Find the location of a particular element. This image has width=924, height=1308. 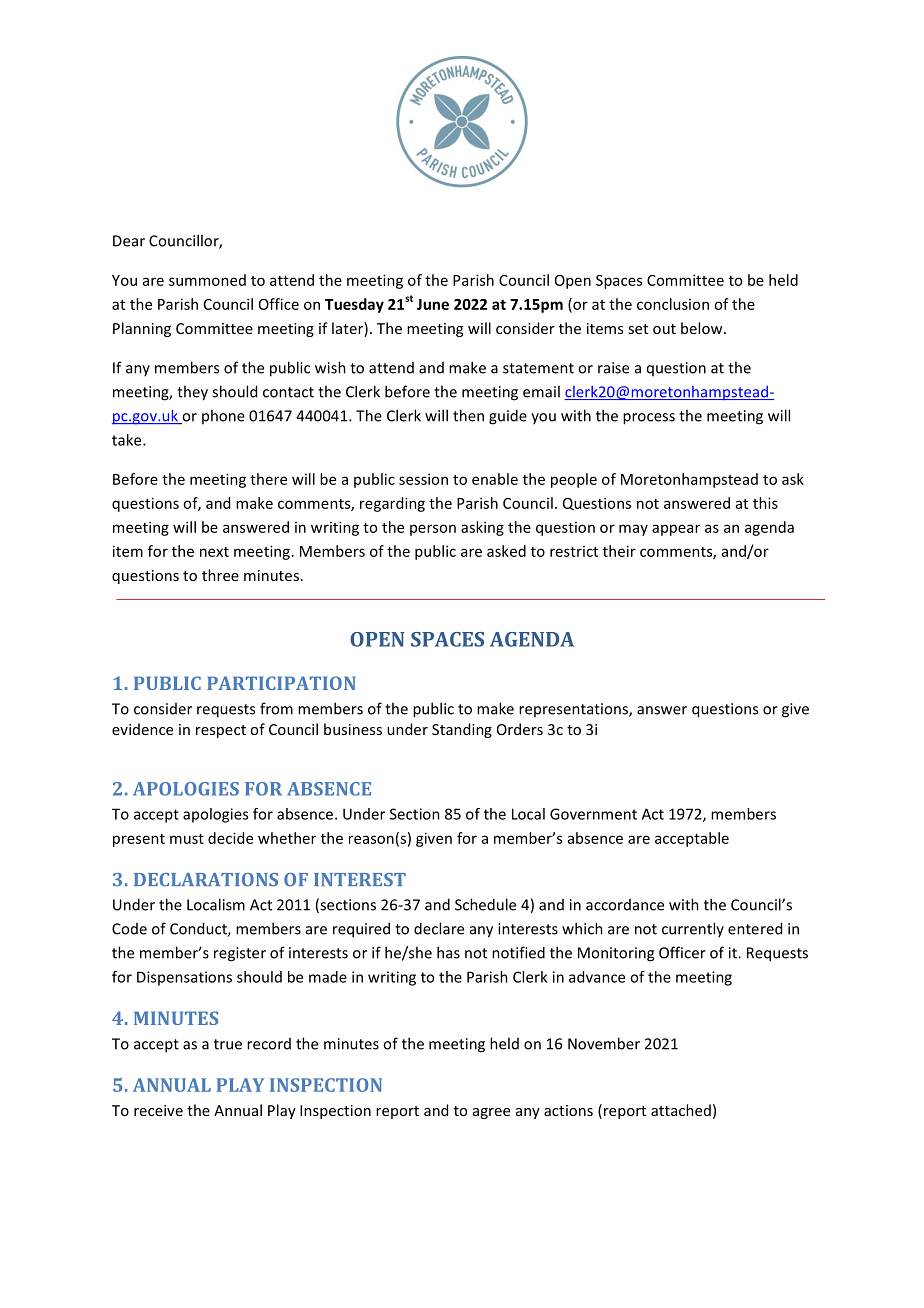

receive is located at coordinates (158, 1110).
